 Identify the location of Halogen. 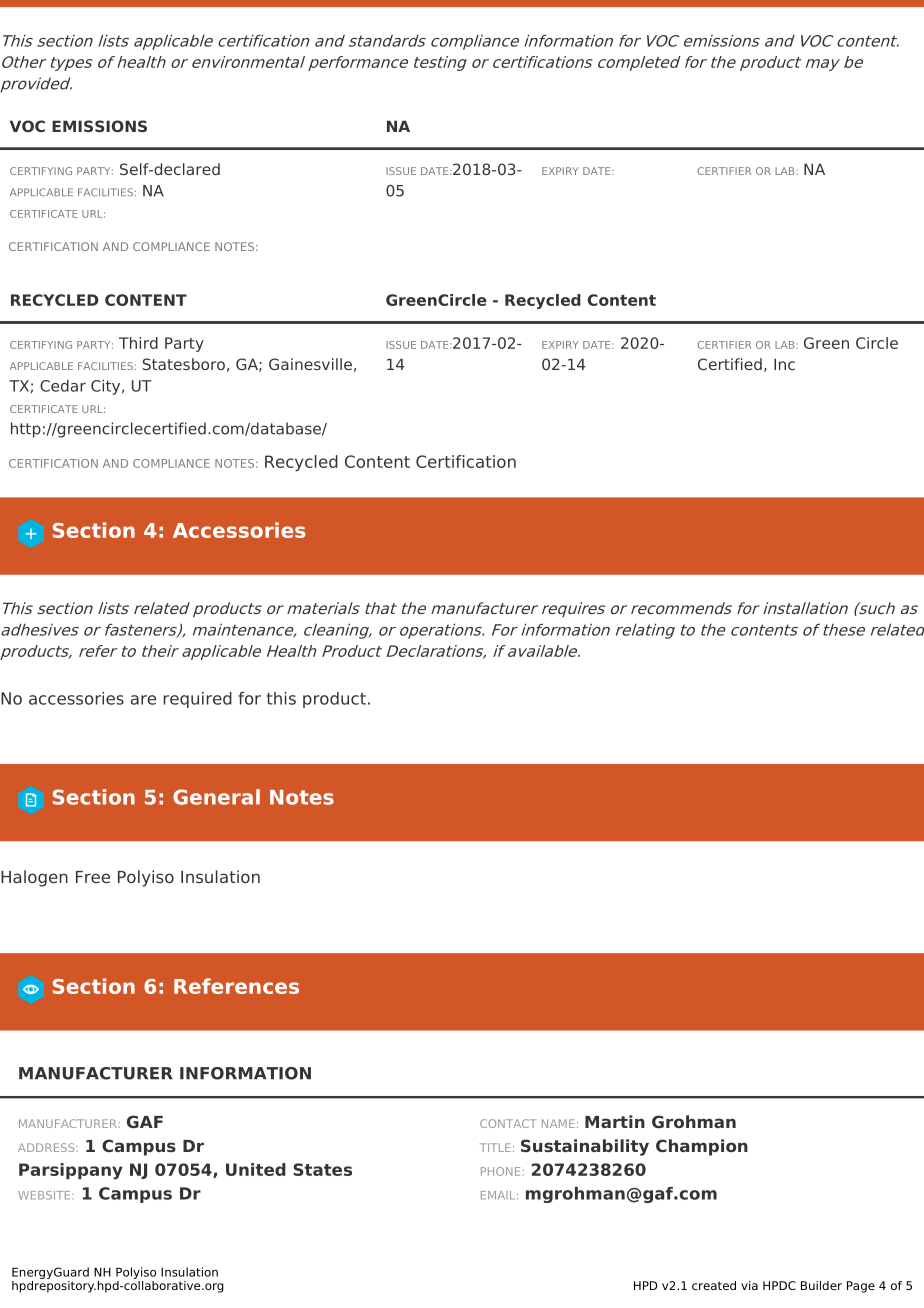
(34, 878).
